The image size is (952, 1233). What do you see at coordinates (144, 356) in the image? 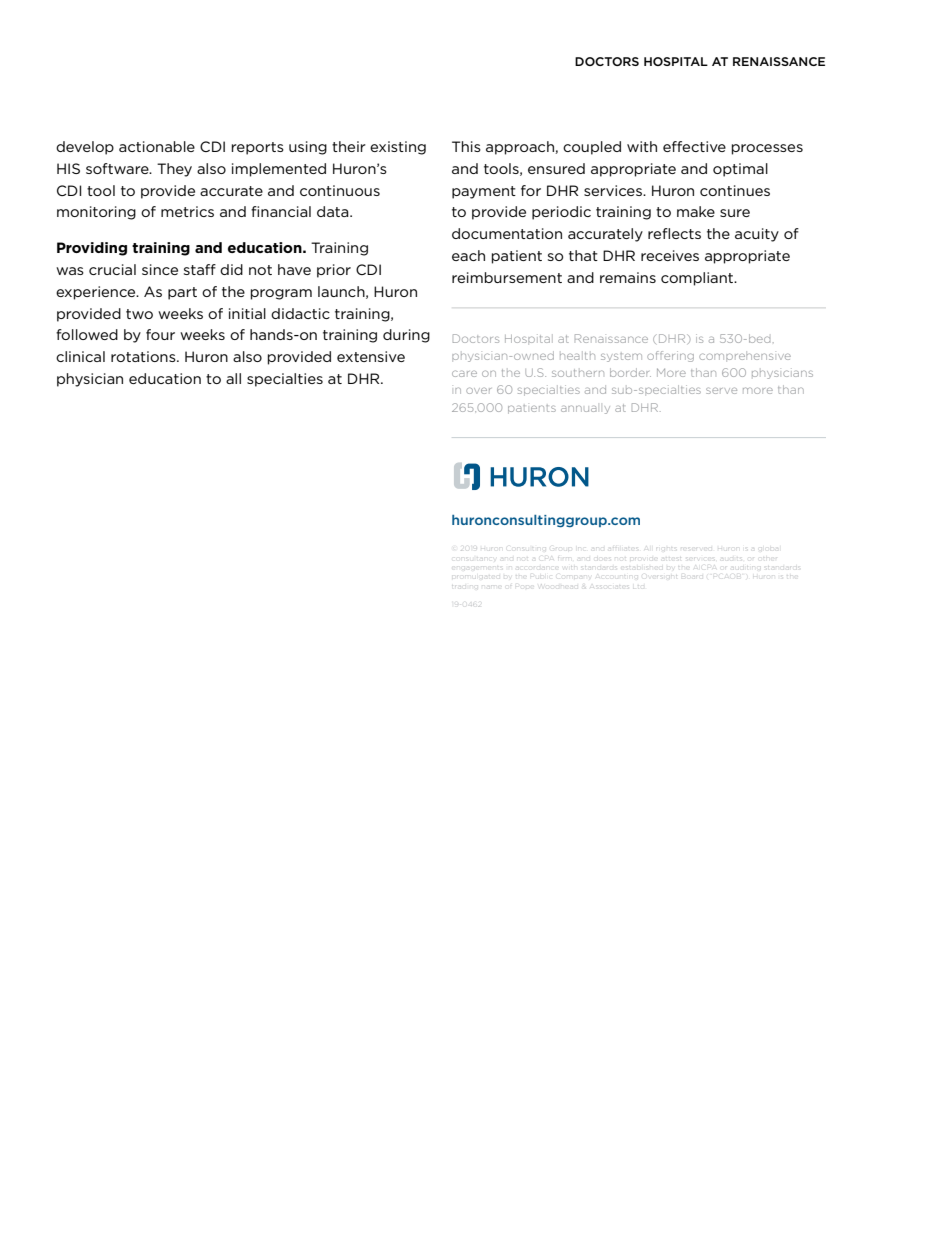
I see `rotations` at bounding box center [144, 356].
